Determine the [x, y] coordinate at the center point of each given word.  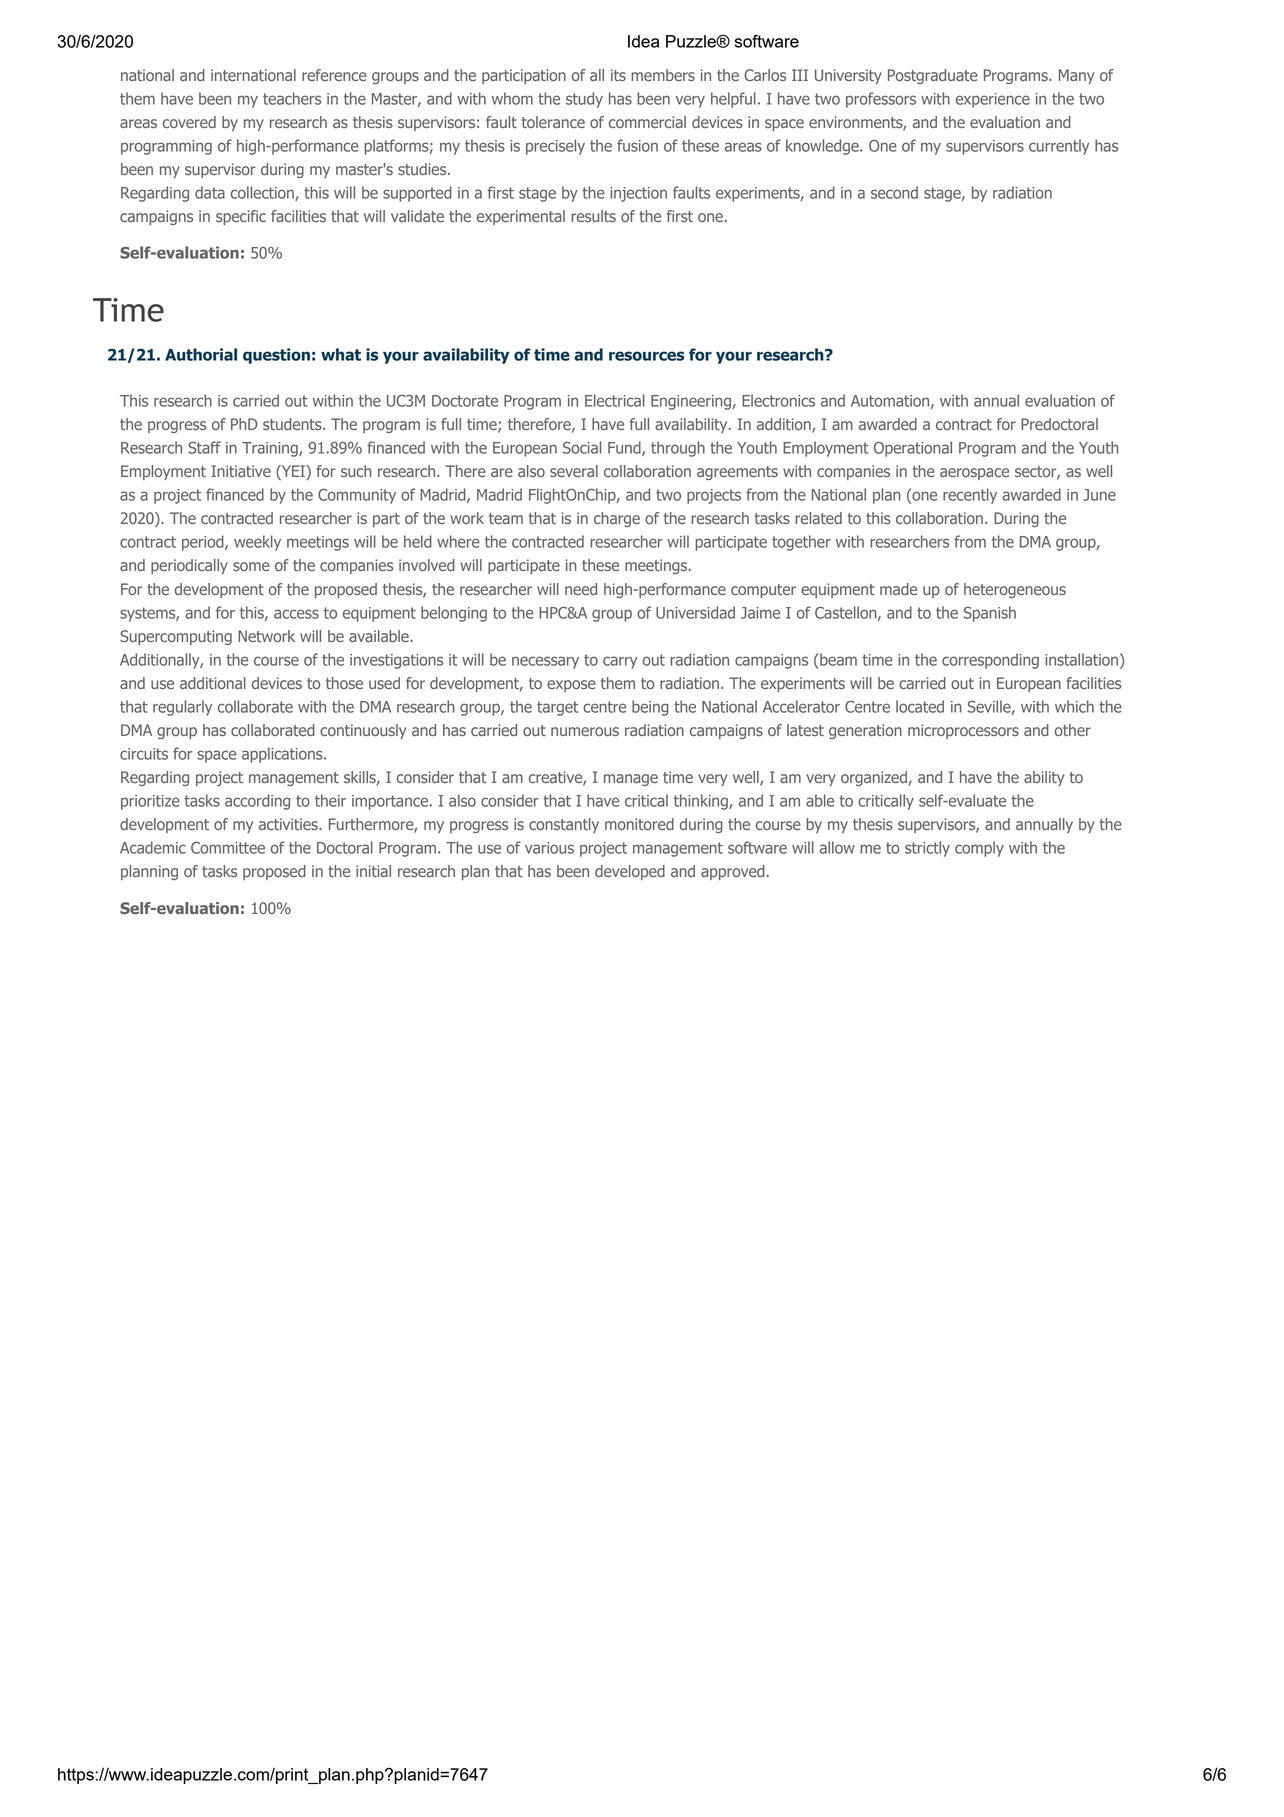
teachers [292, 98]
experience [993, 100]
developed [630, 872]
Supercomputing [176, 637]
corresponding [990, 661]
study [584, 100]
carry [620, 662]
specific [241, 217]
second [894, 192]
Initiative [241, 471]
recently [970, 496]
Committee [228, 848]
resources [646, 356]
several [574, 471]
